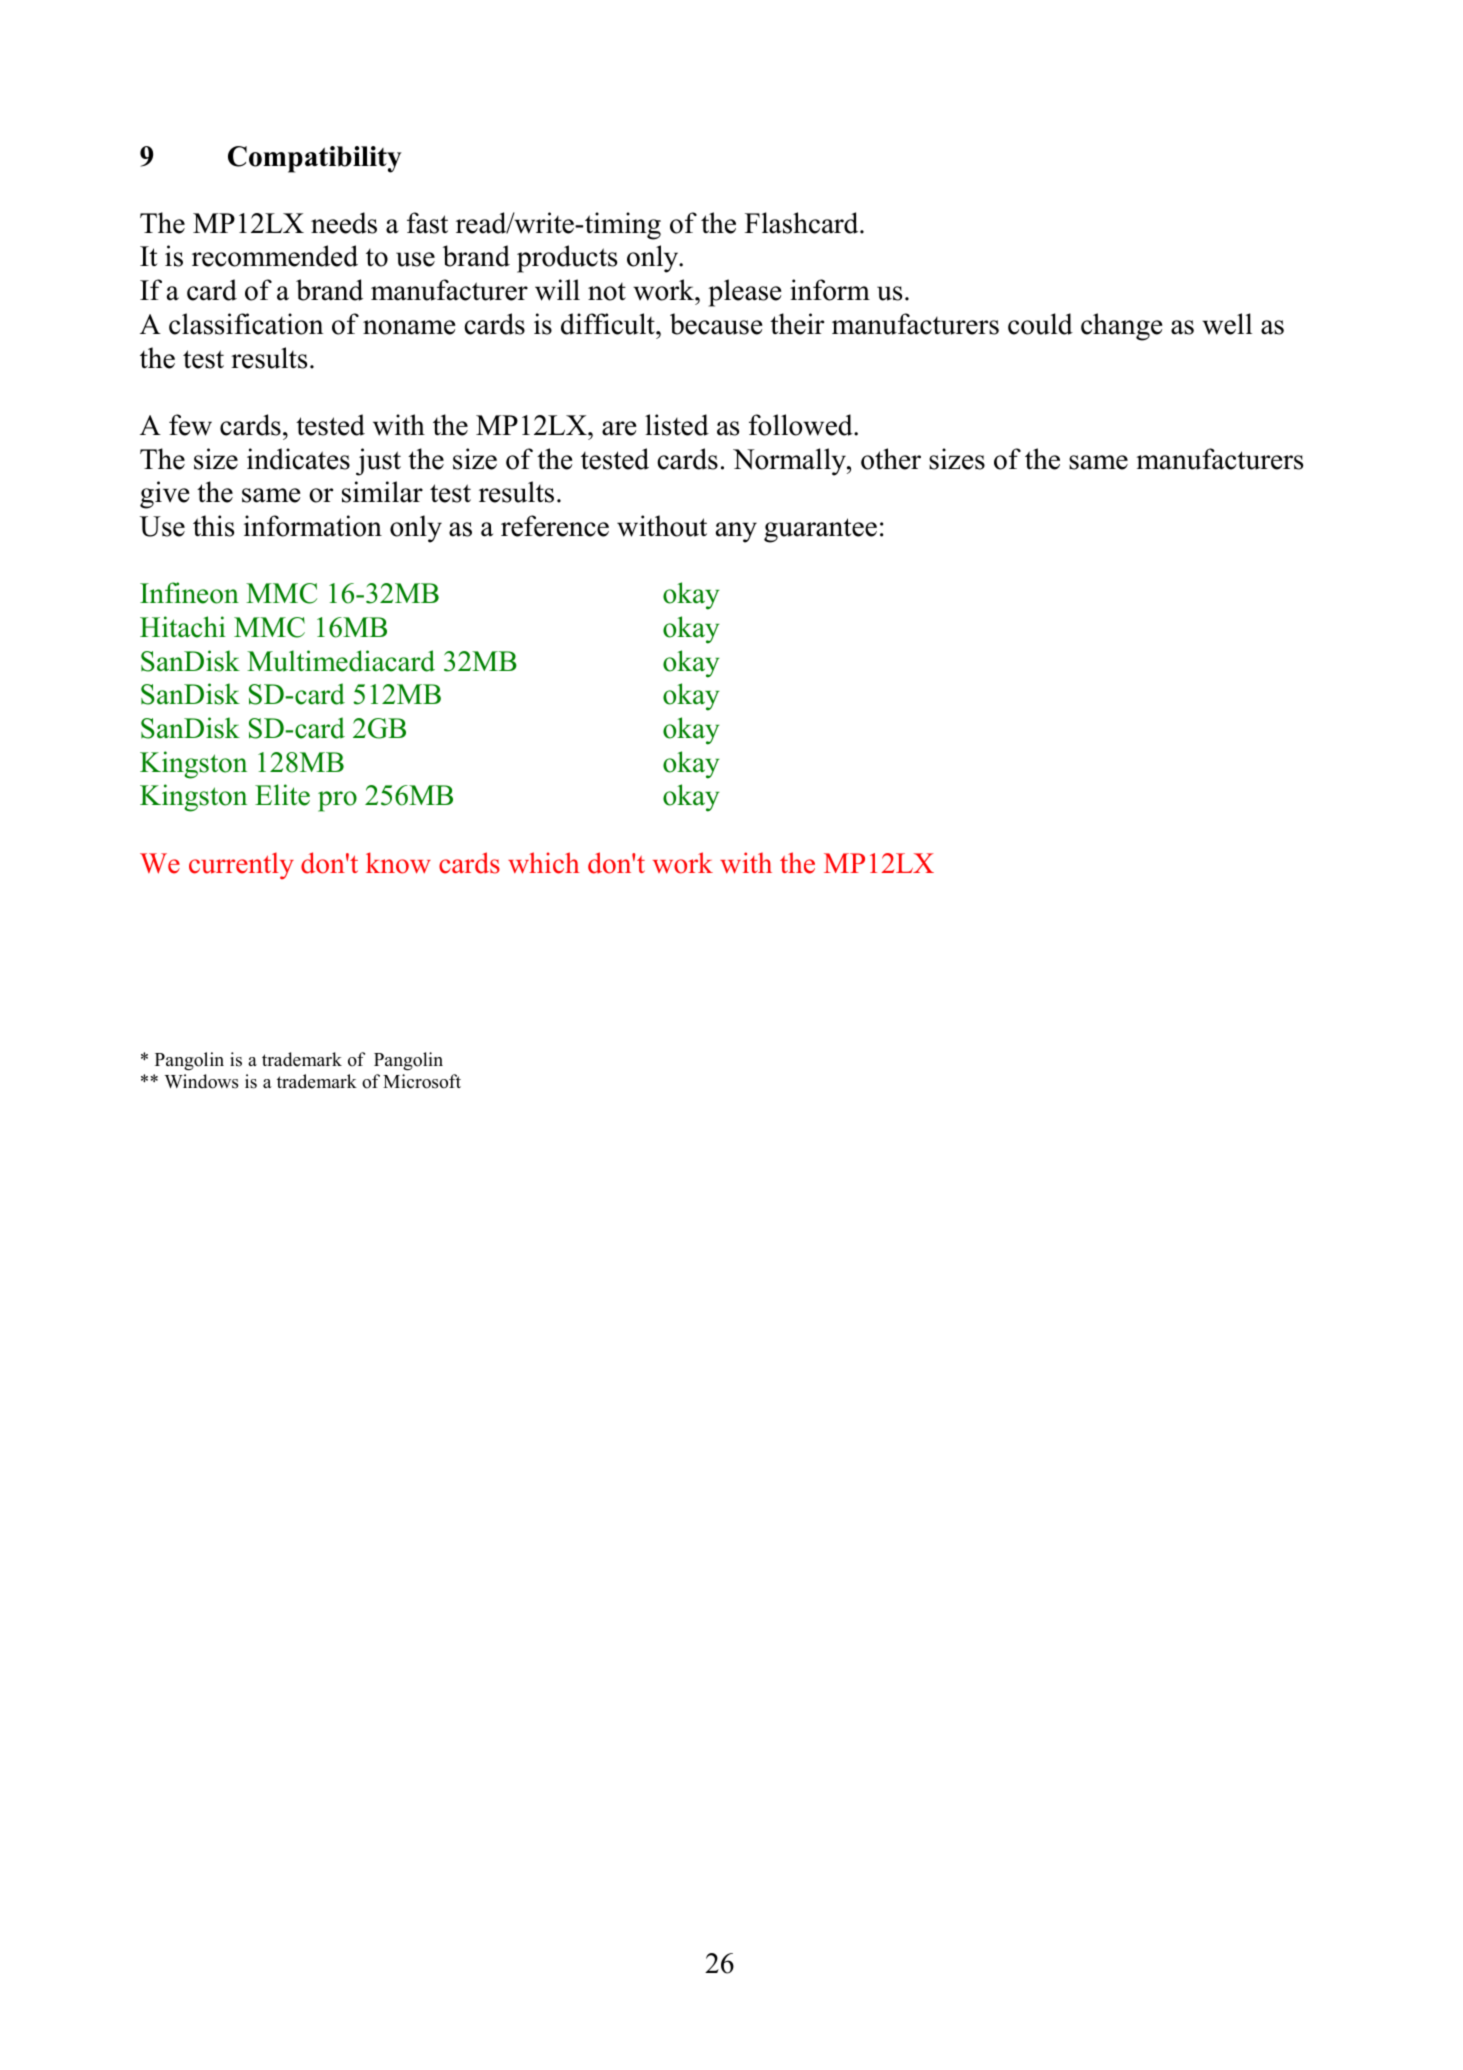  I want to click on other, so click(891, 459).
